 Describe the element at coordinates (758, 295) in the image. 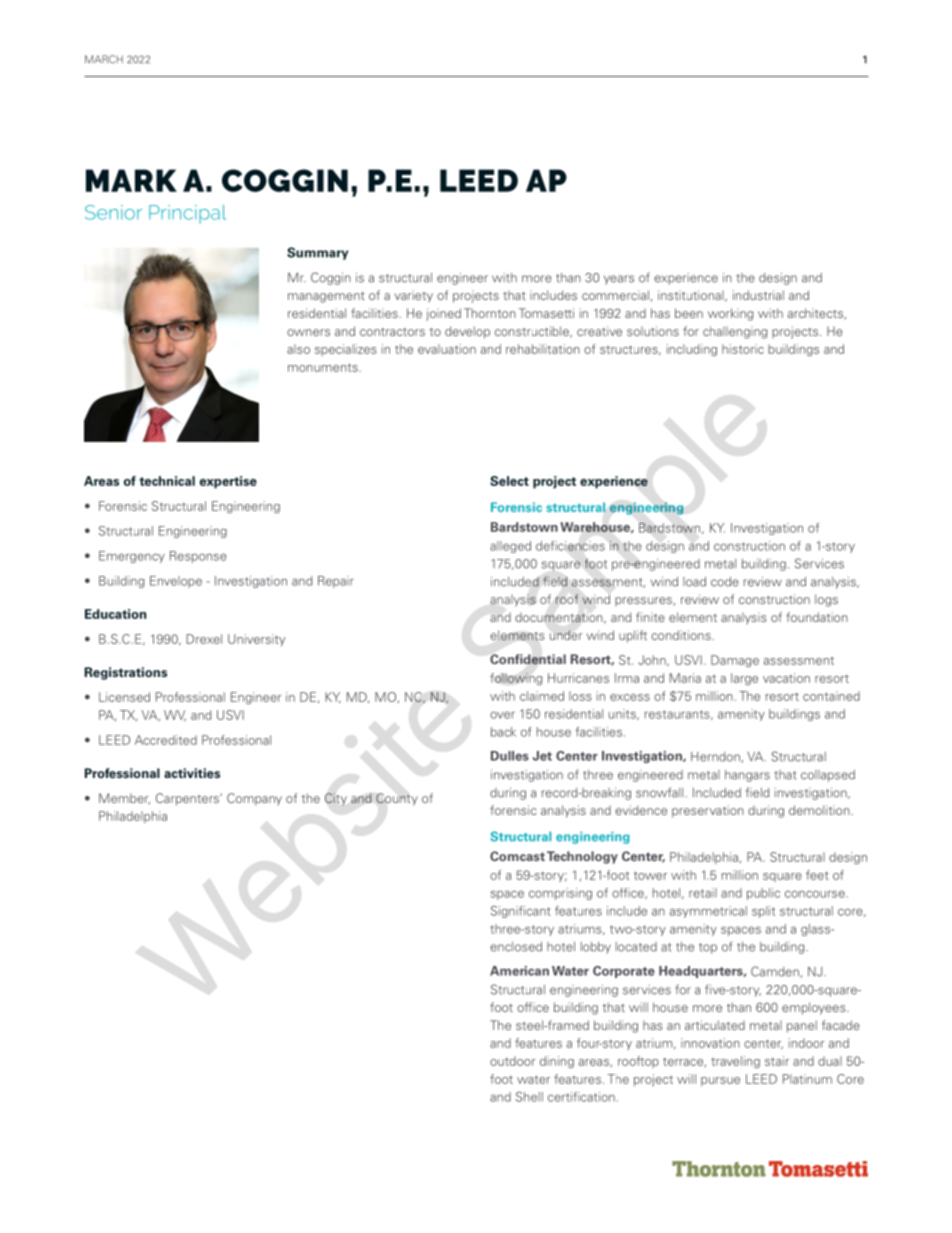

I see `industrial` at that location.
